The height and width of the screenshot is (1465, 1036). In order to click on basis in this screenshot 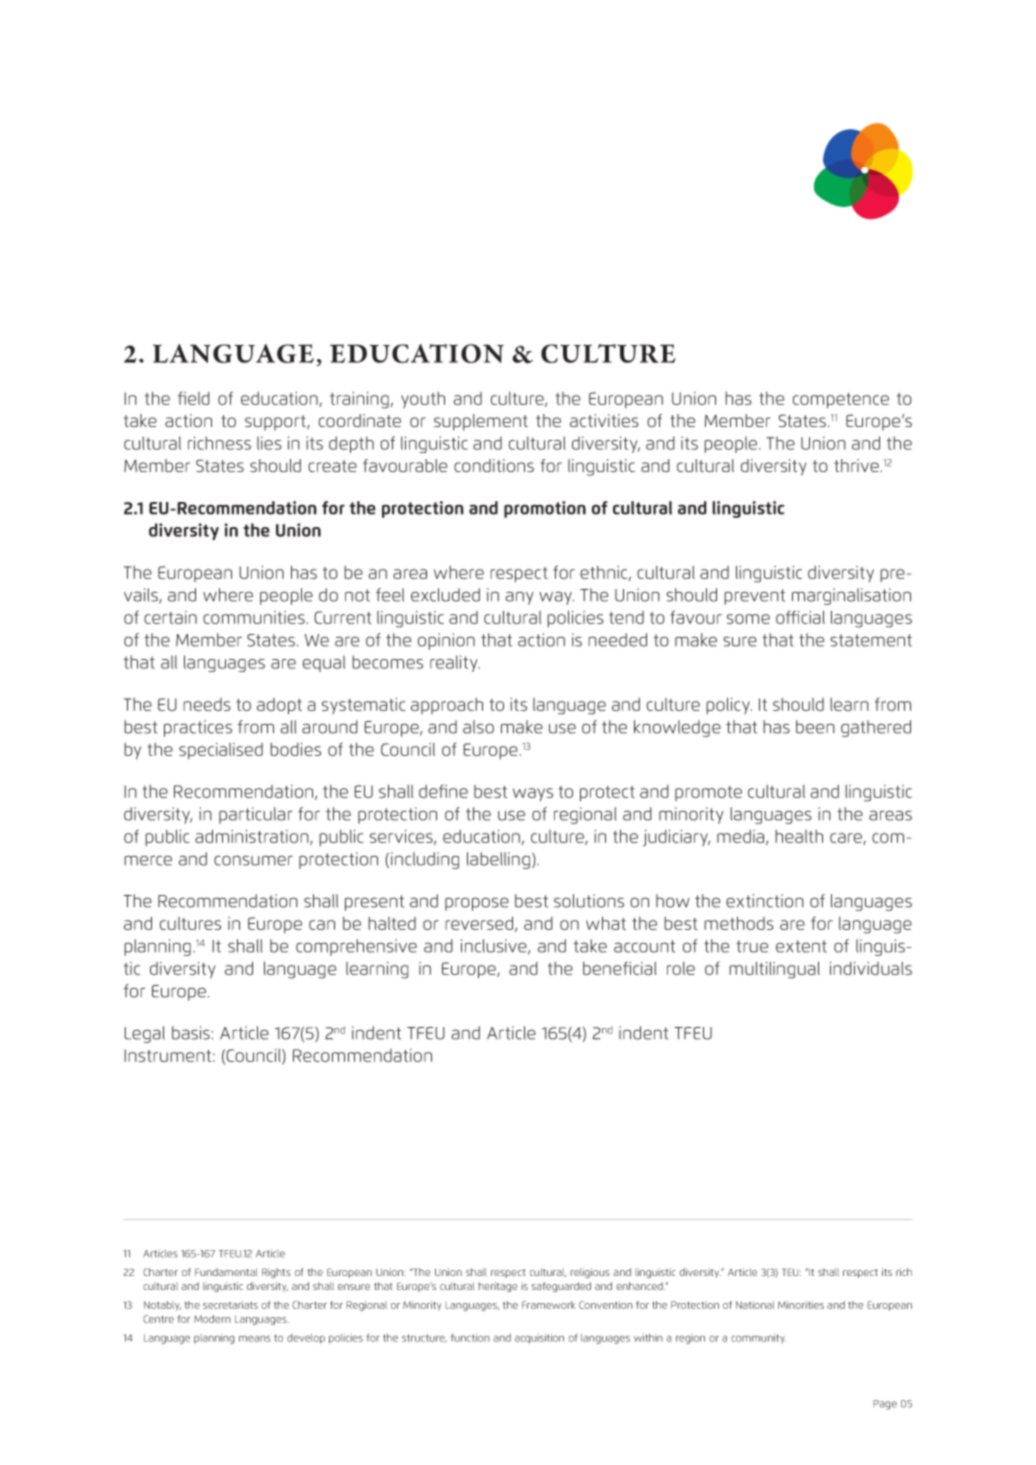, I will do `click(191, 1033)`.
